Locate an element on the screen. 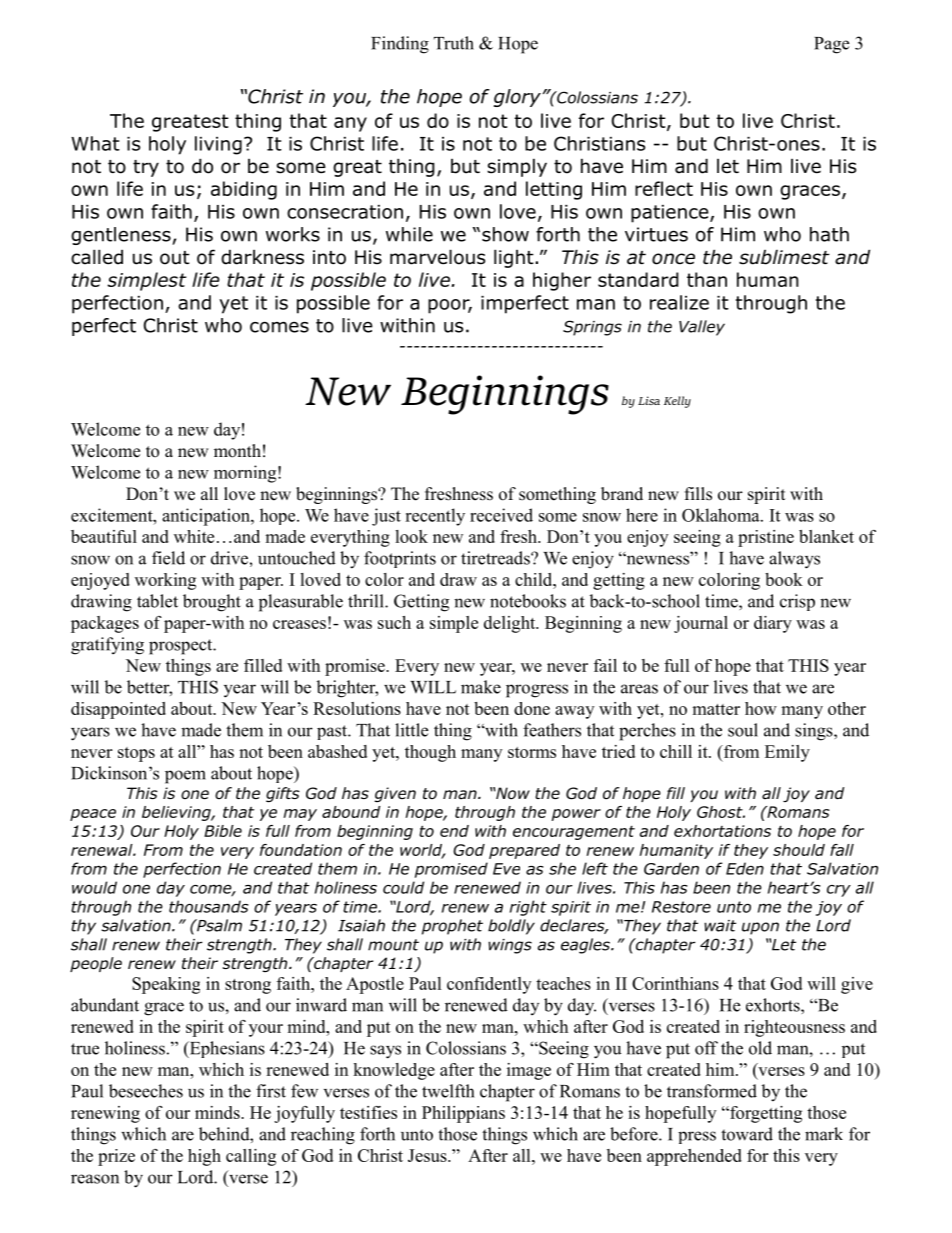  such is located at coordinates (394, 622).
